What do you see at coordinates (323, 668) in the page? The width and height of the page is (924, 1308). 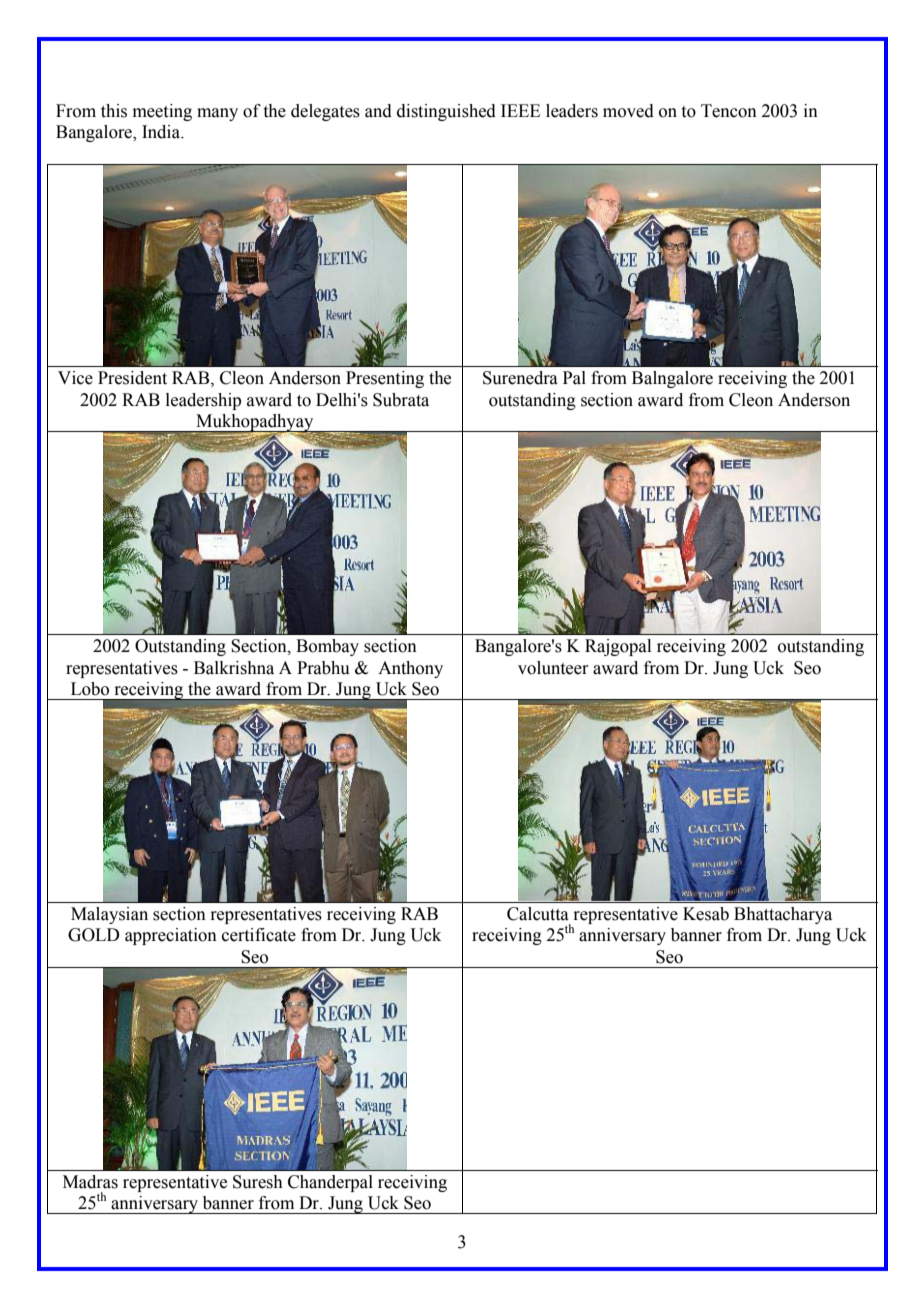 I see `Prabhu` at bounding box center [323, 668].
